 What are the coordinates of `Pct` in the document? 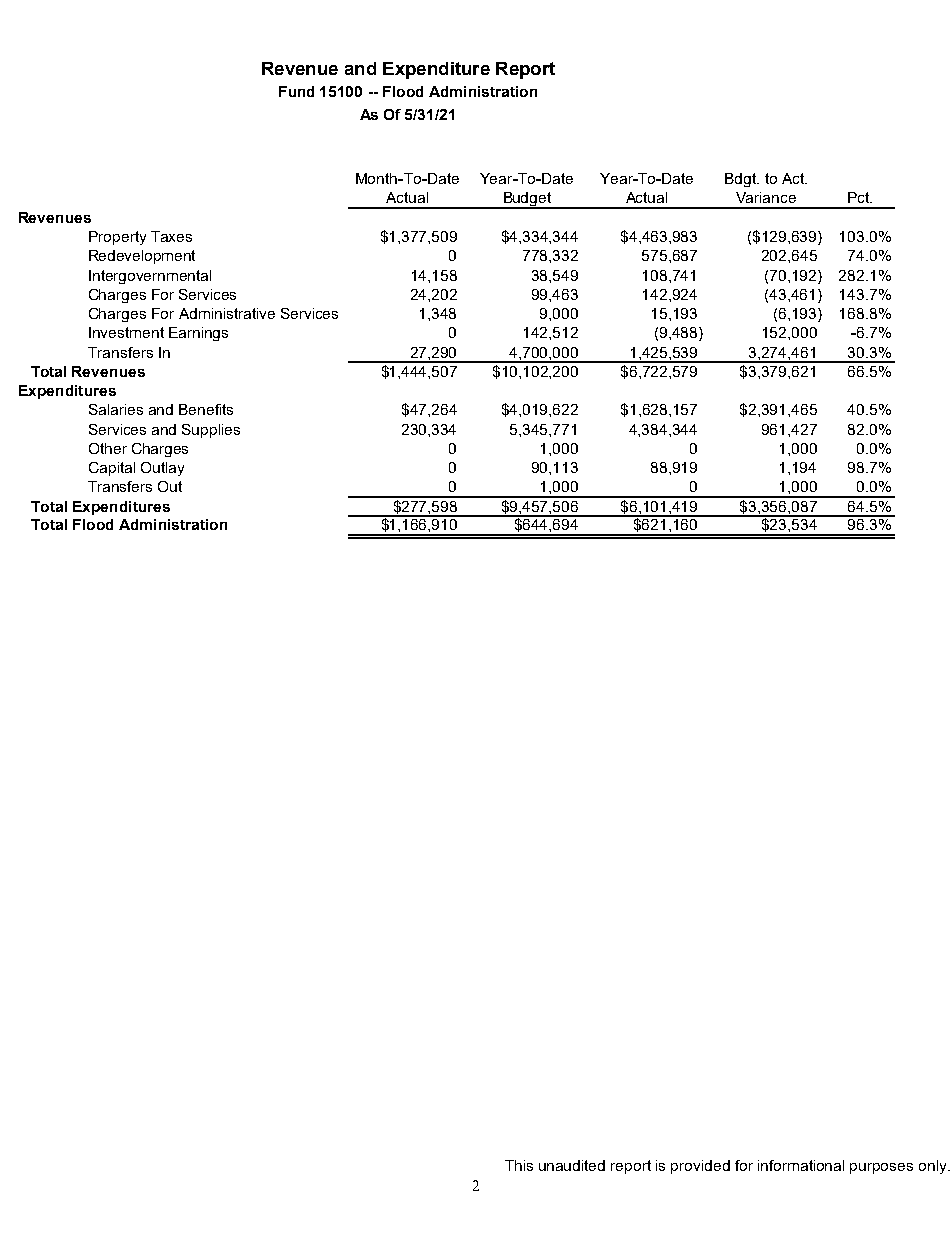 It's located at (860, 197).
